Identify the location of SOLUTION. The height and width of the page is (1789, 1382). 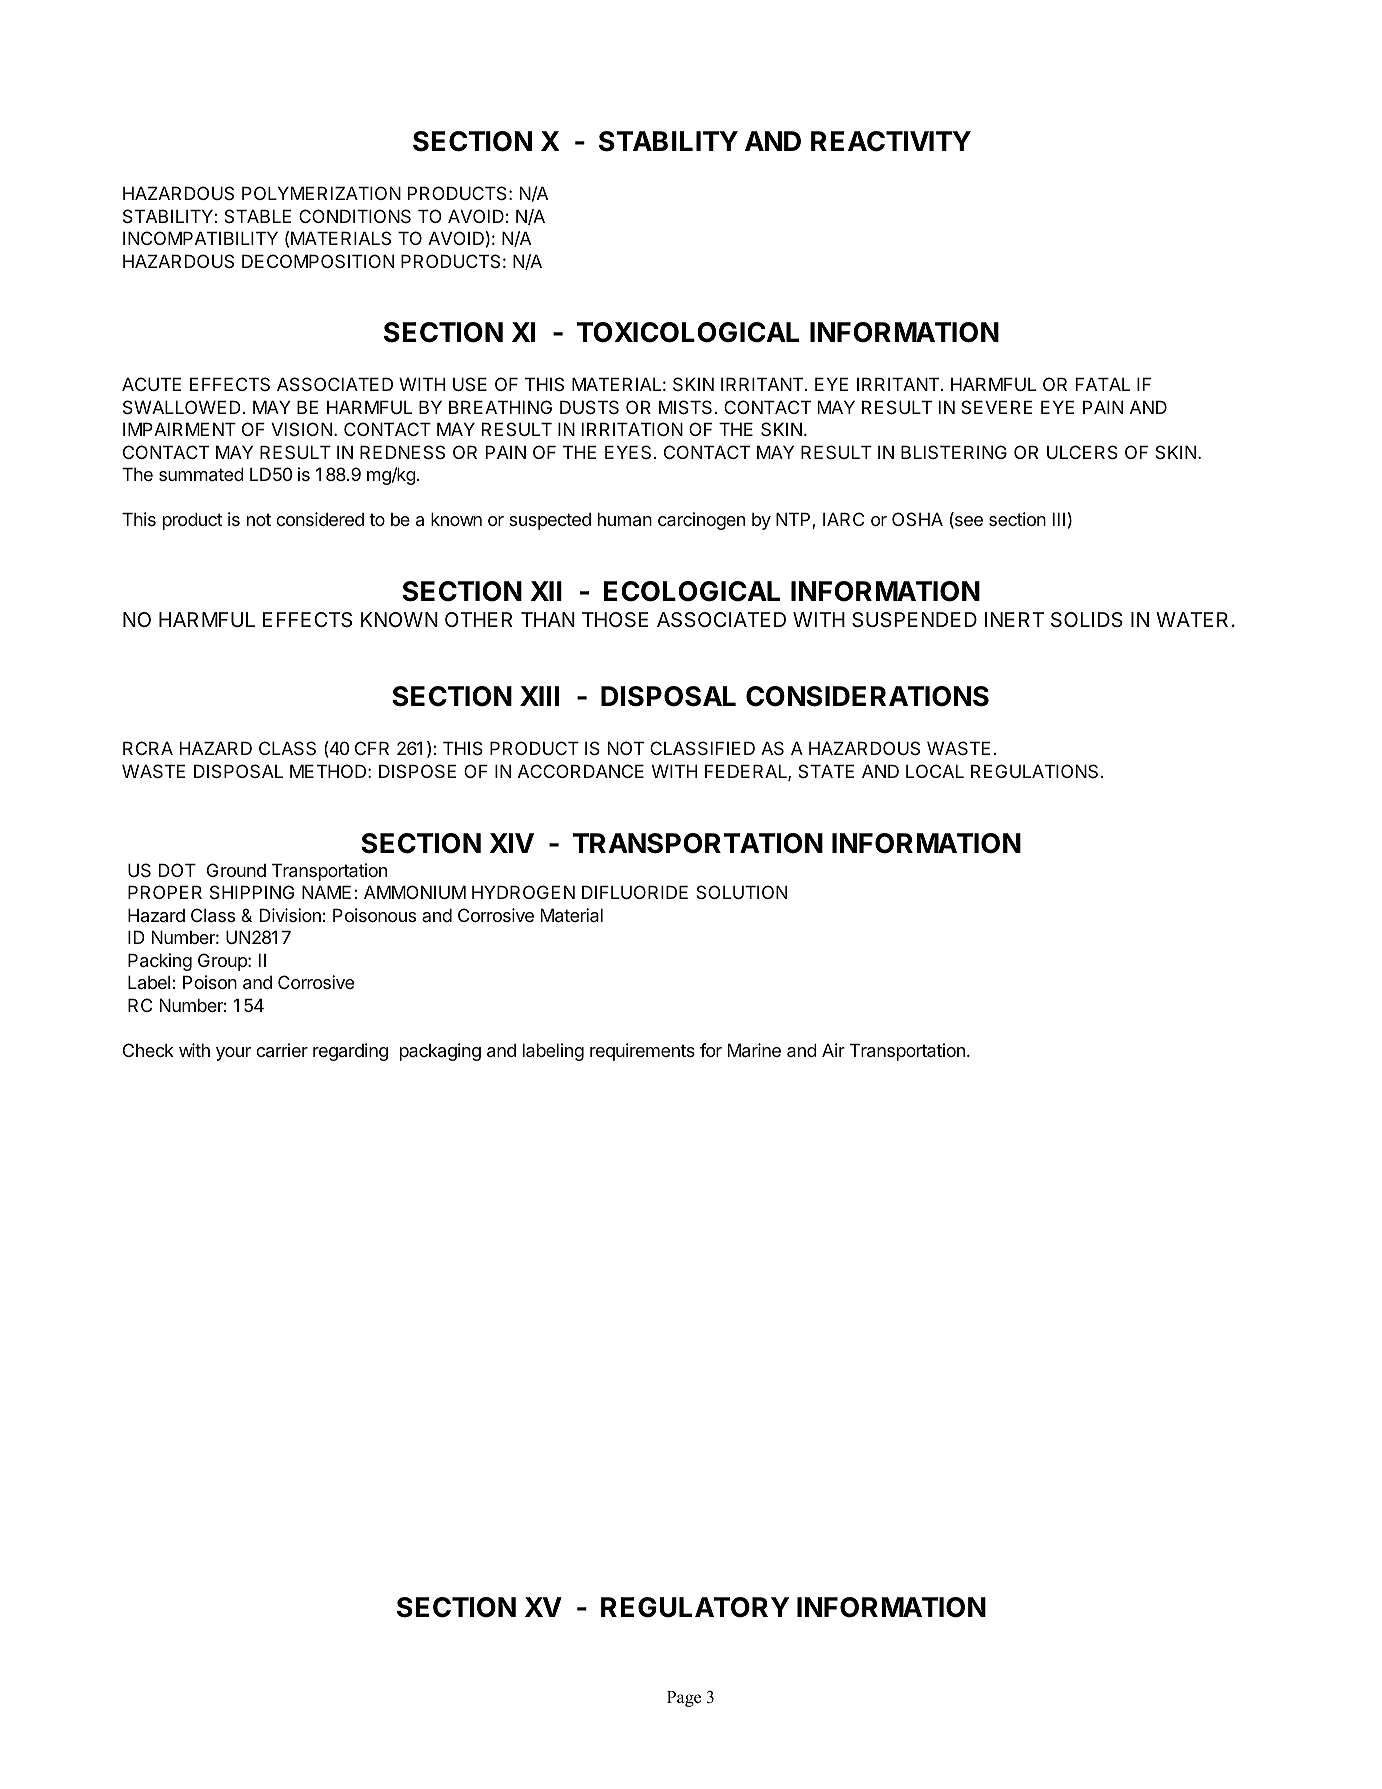
(741, 892).
